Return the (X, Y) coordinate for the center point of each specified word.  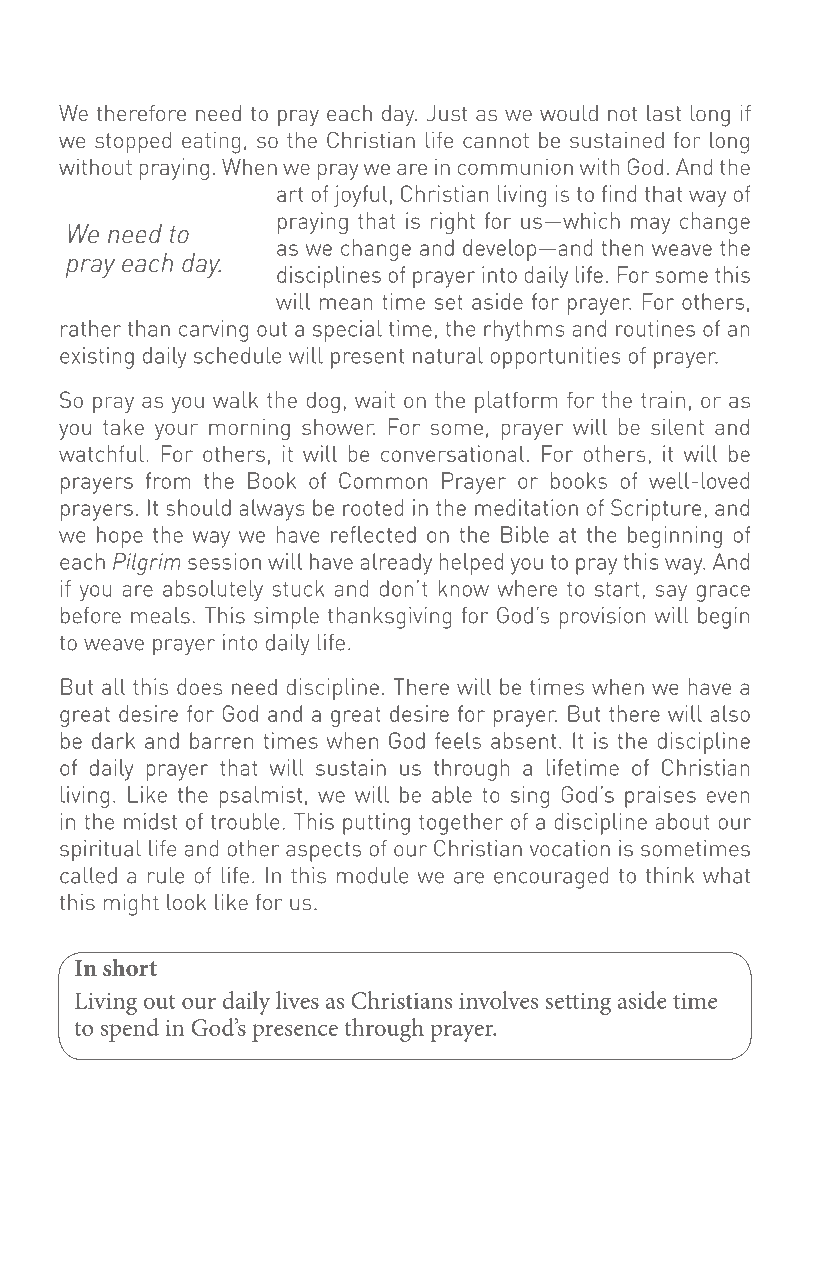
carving (213, 331)
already (396, 564)
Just (447, 113)
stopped (133, 142)
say (671, 593)
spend (130, 1030)
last (664, 113)
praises (660, 797)
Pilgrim (147, 564)
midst (150, 821)
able (452, 794)
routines (655, 328)
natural (448, 355)
